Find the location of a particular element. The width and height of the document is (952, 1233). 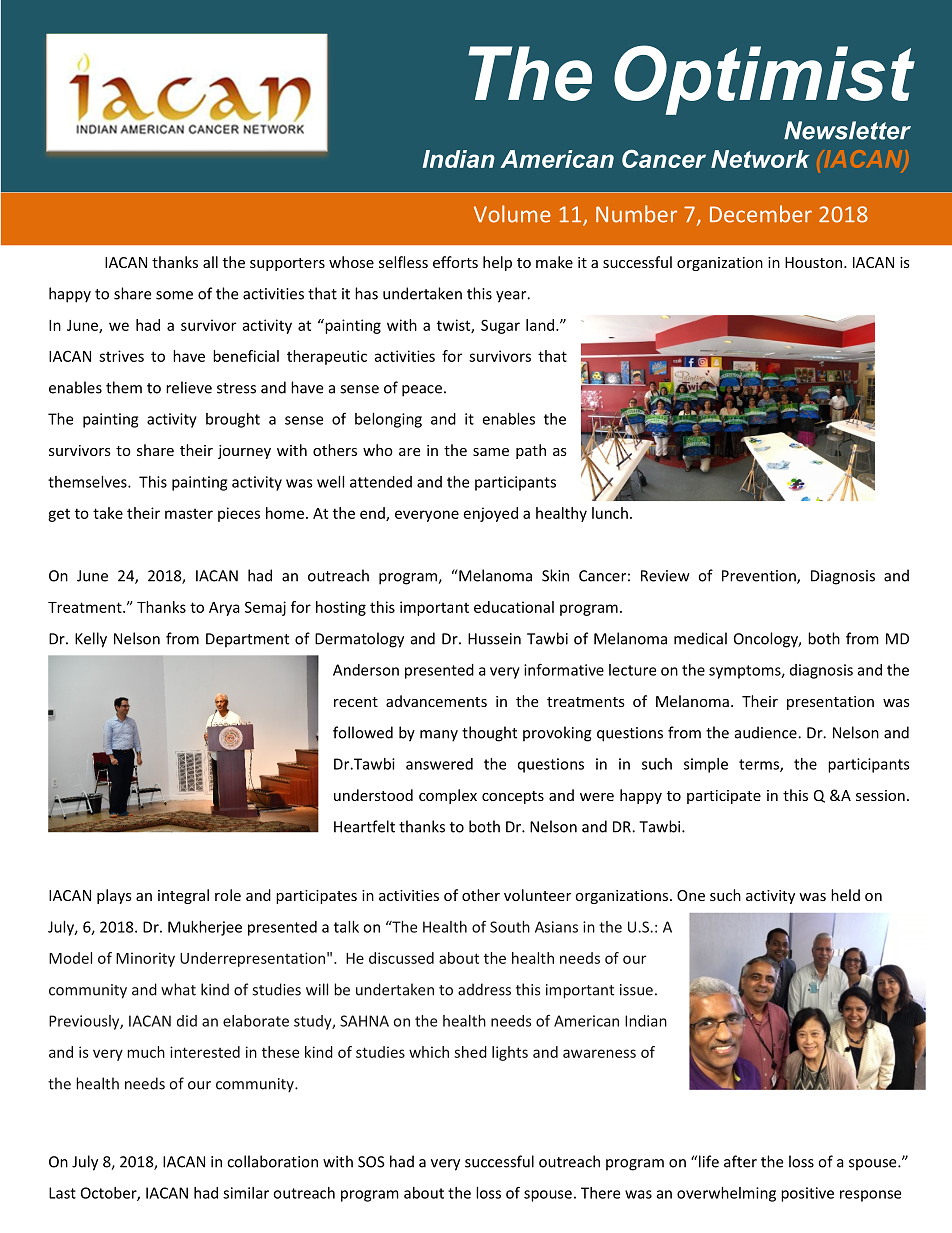

Optimist is located at coordinates (764, 80).
